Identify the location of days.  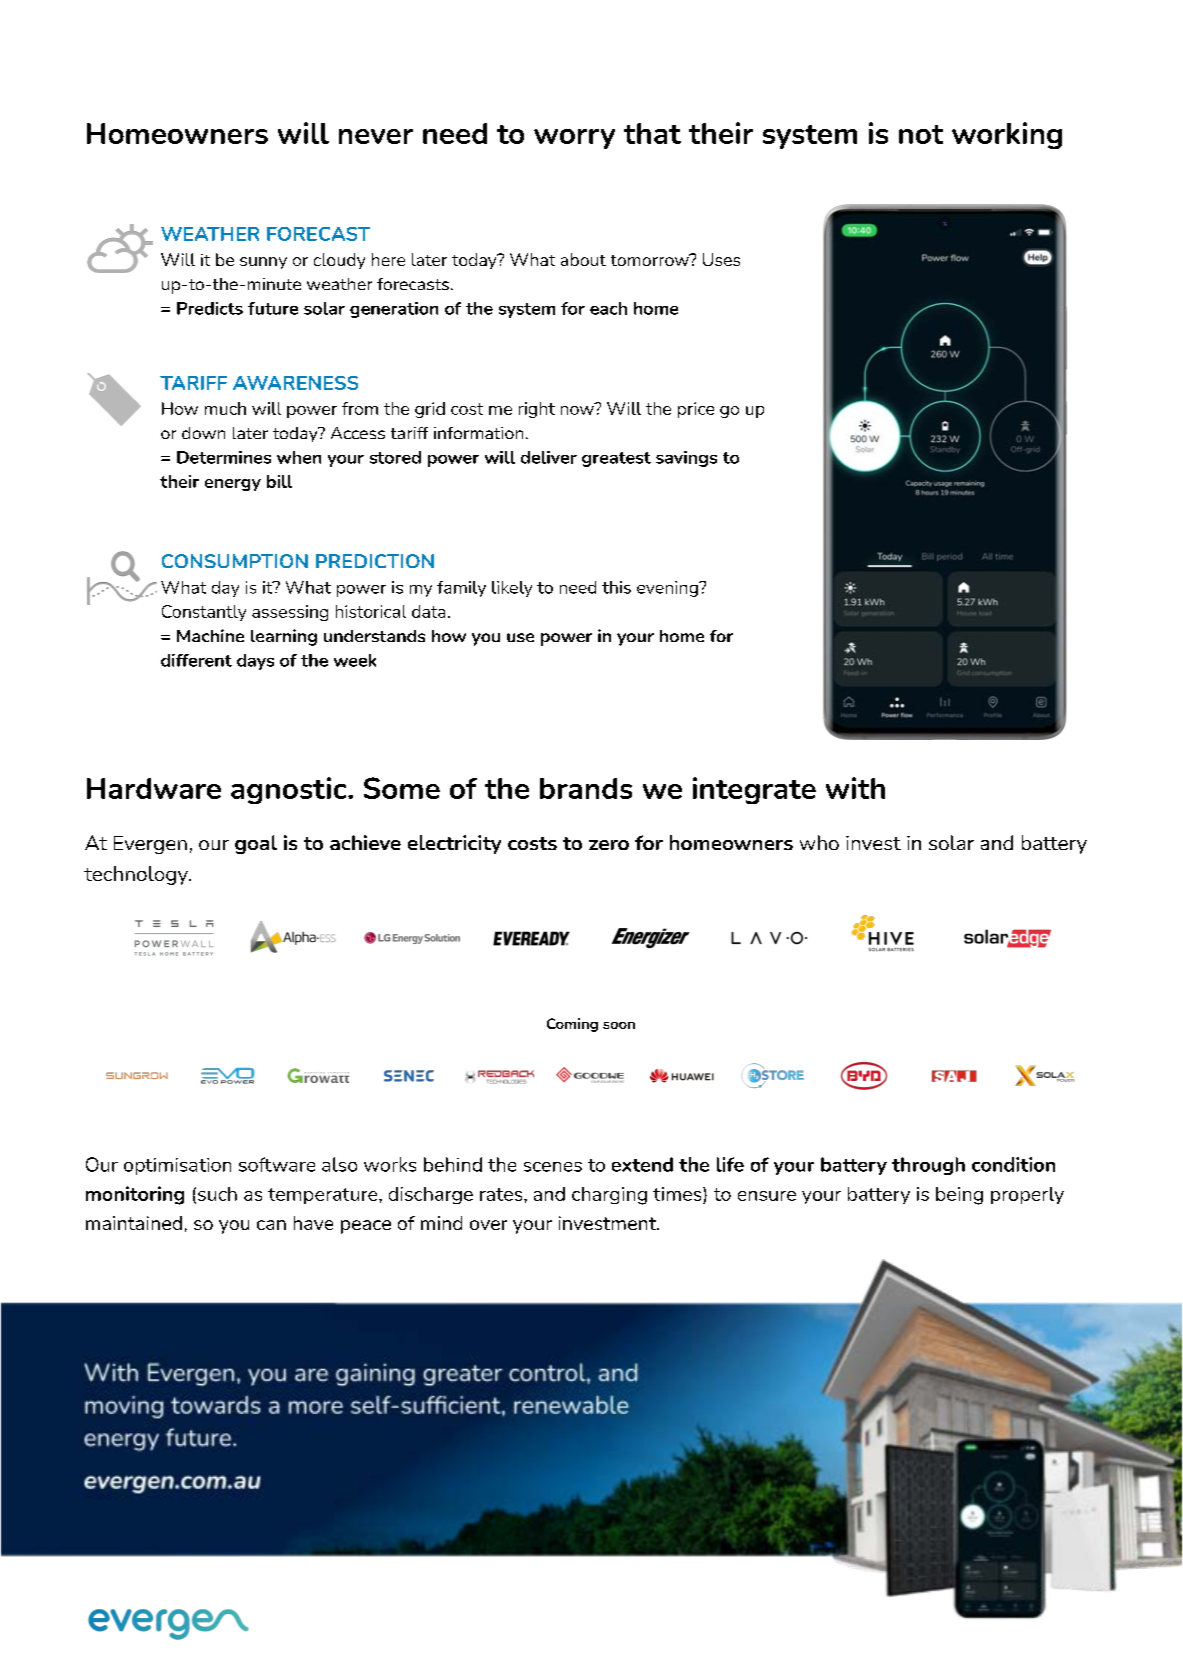
(255, 662).
